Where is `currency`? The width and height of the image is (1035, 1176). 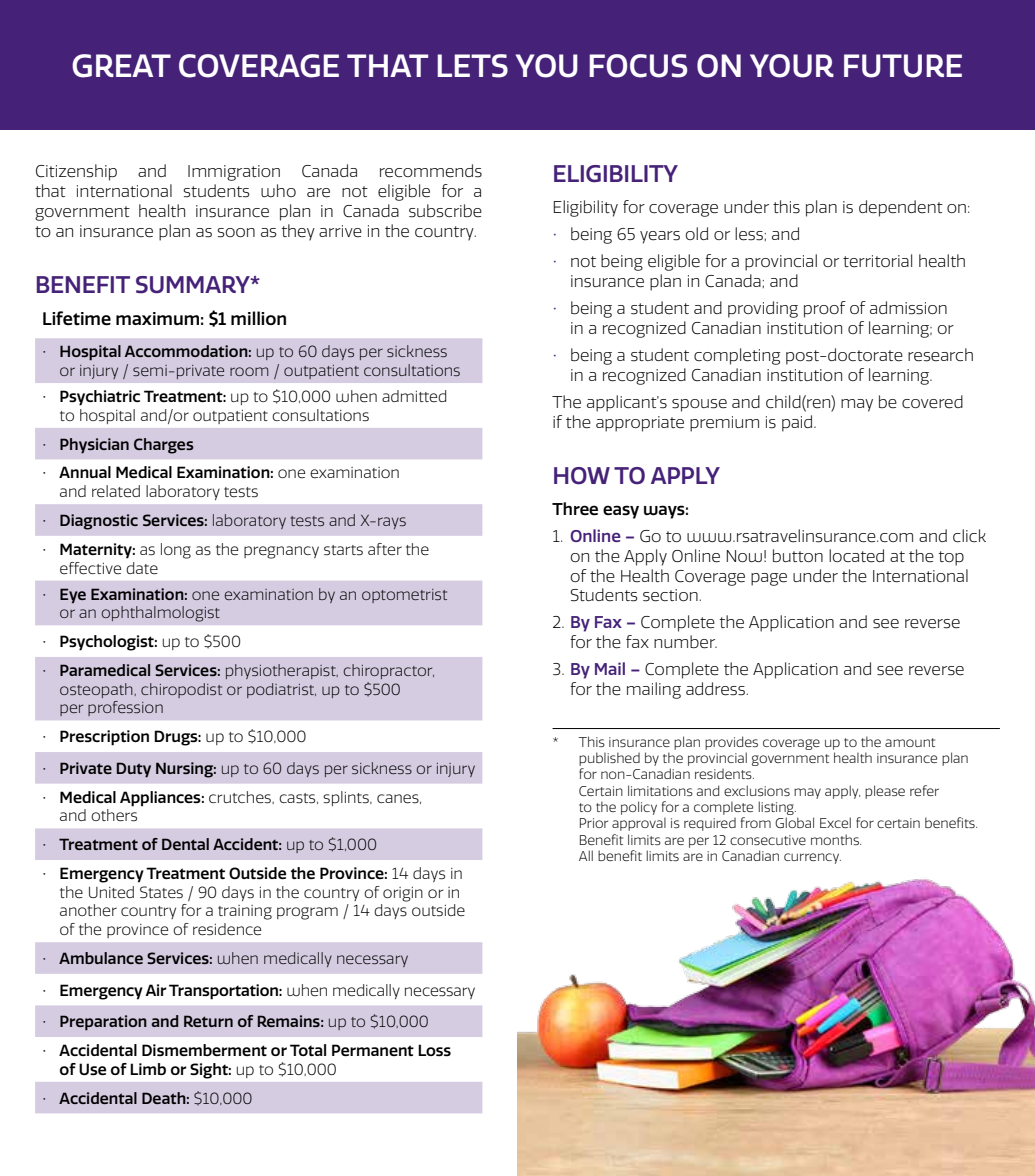
currency is located at coordinates (812, 858).
